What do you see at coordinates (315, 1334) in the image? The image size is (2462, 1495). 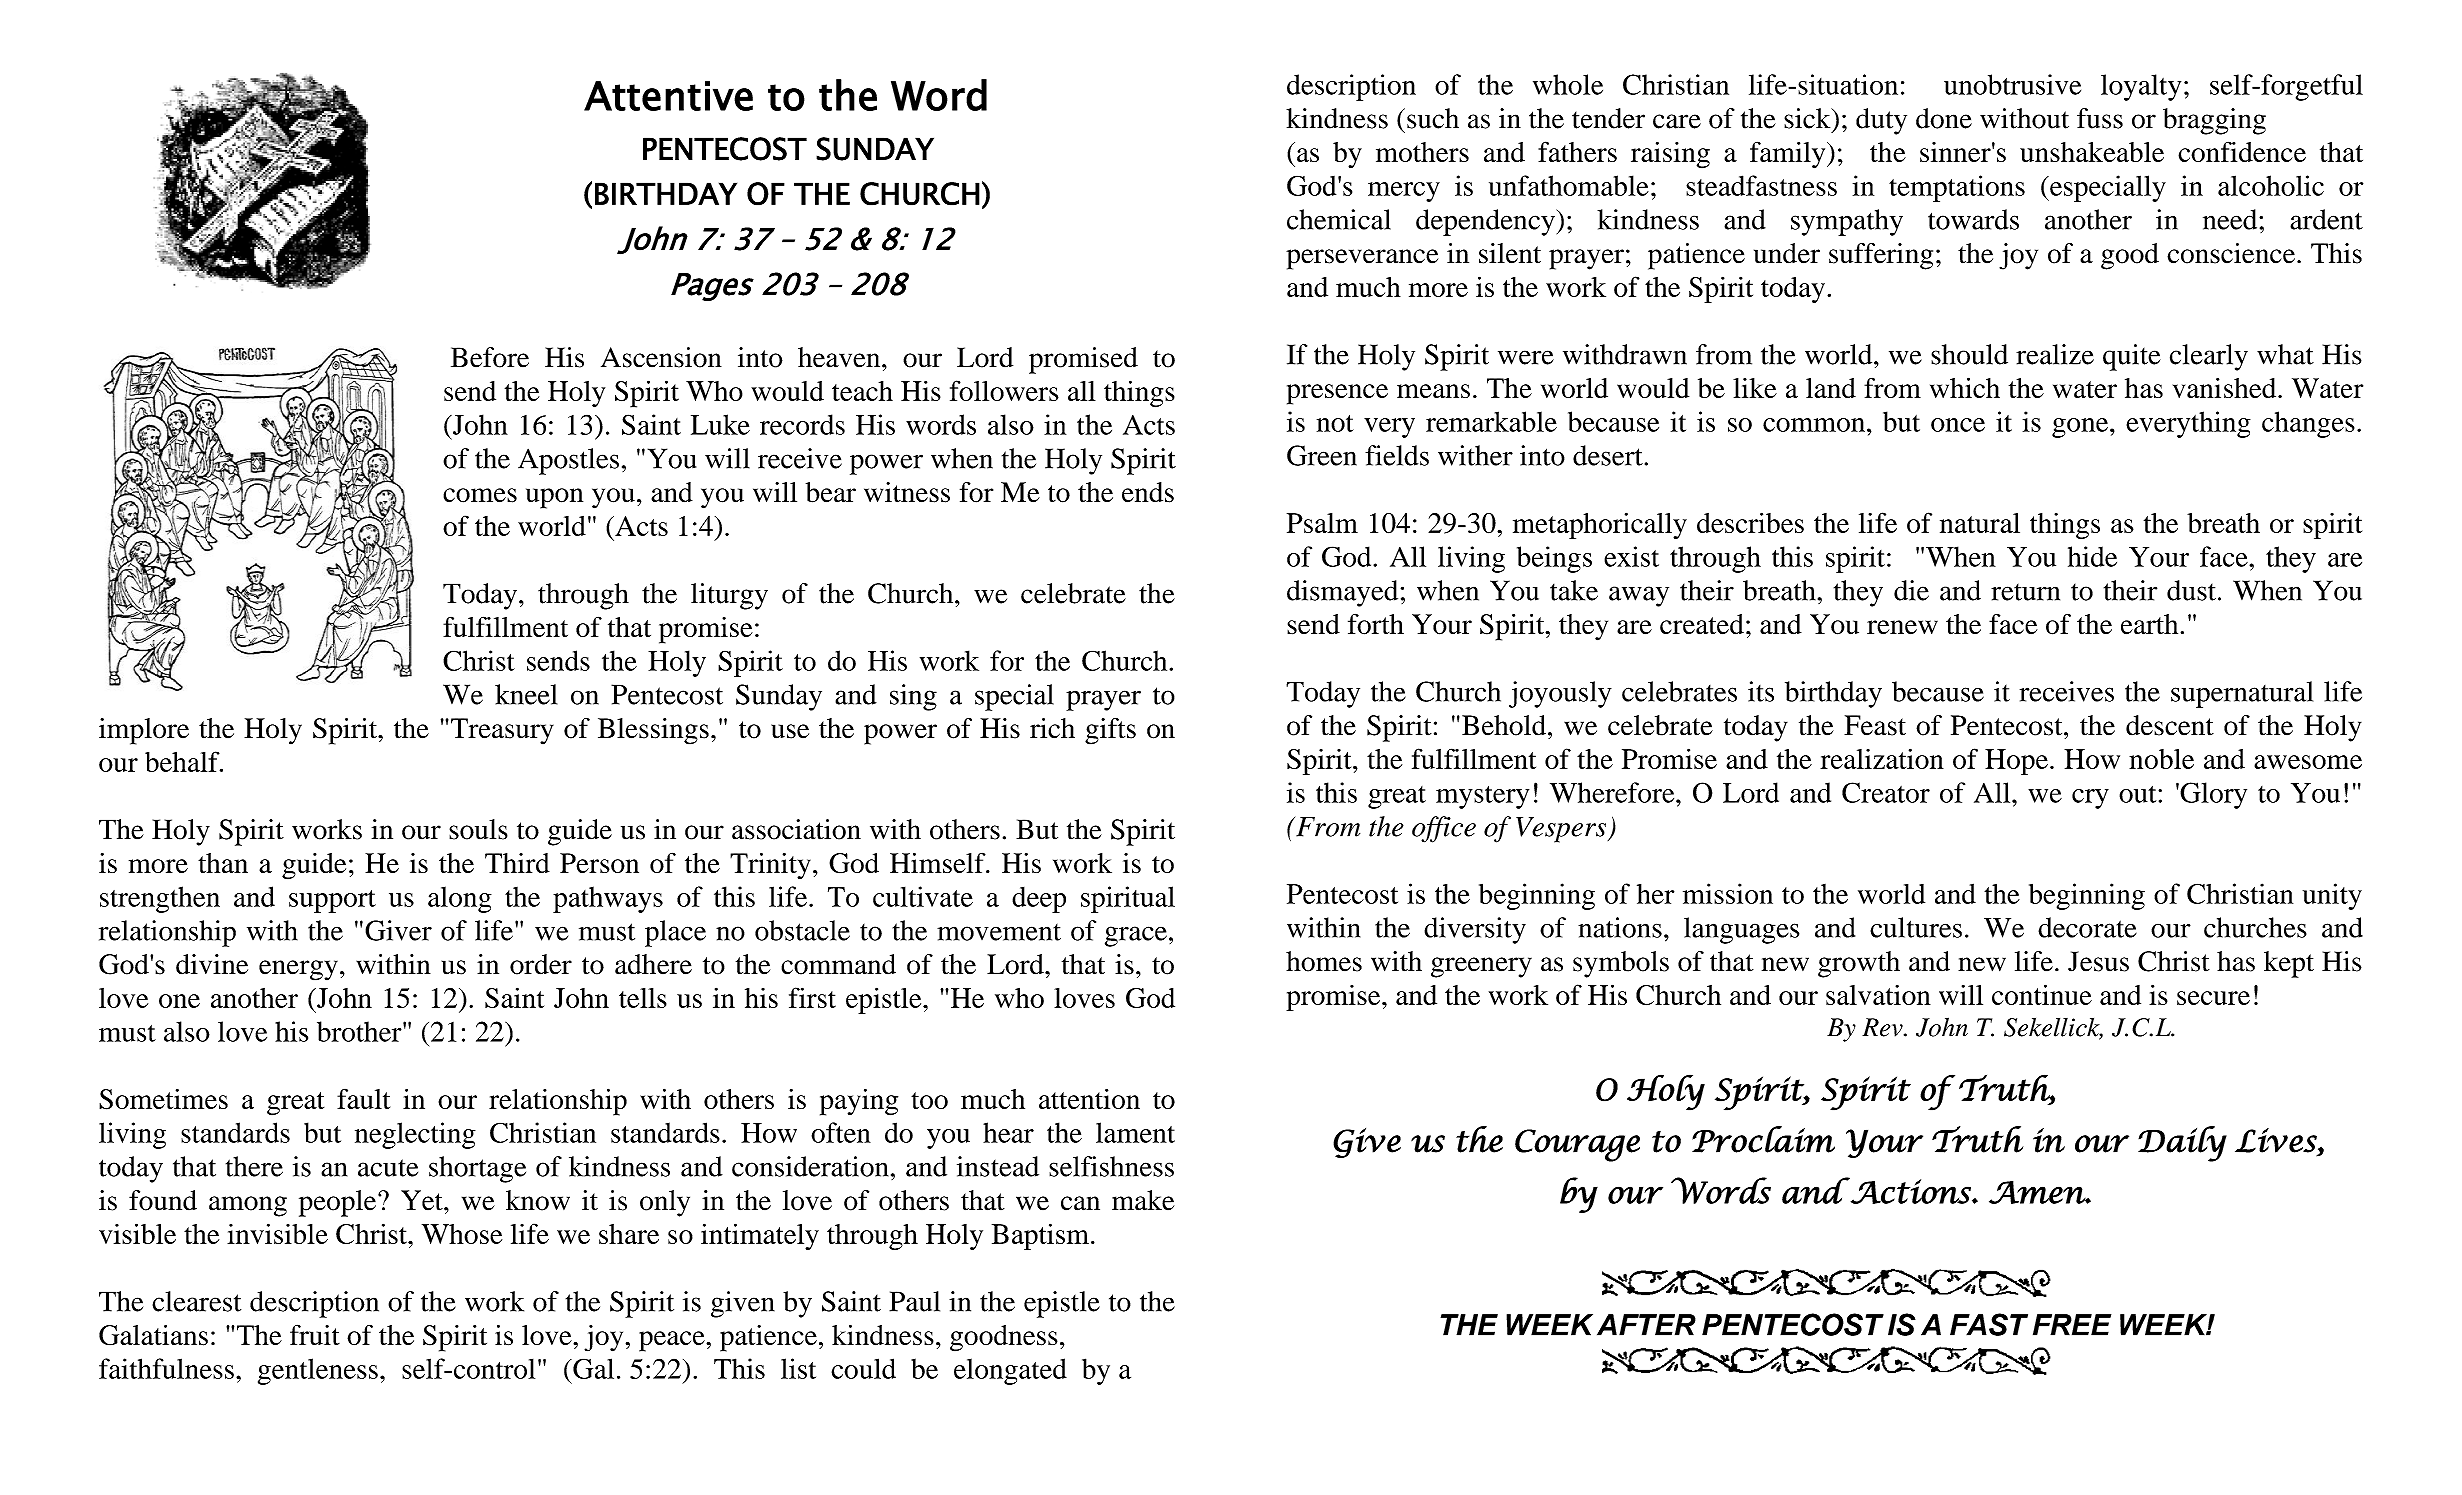 I see `fruit` at bounding box center [315, 1334].
